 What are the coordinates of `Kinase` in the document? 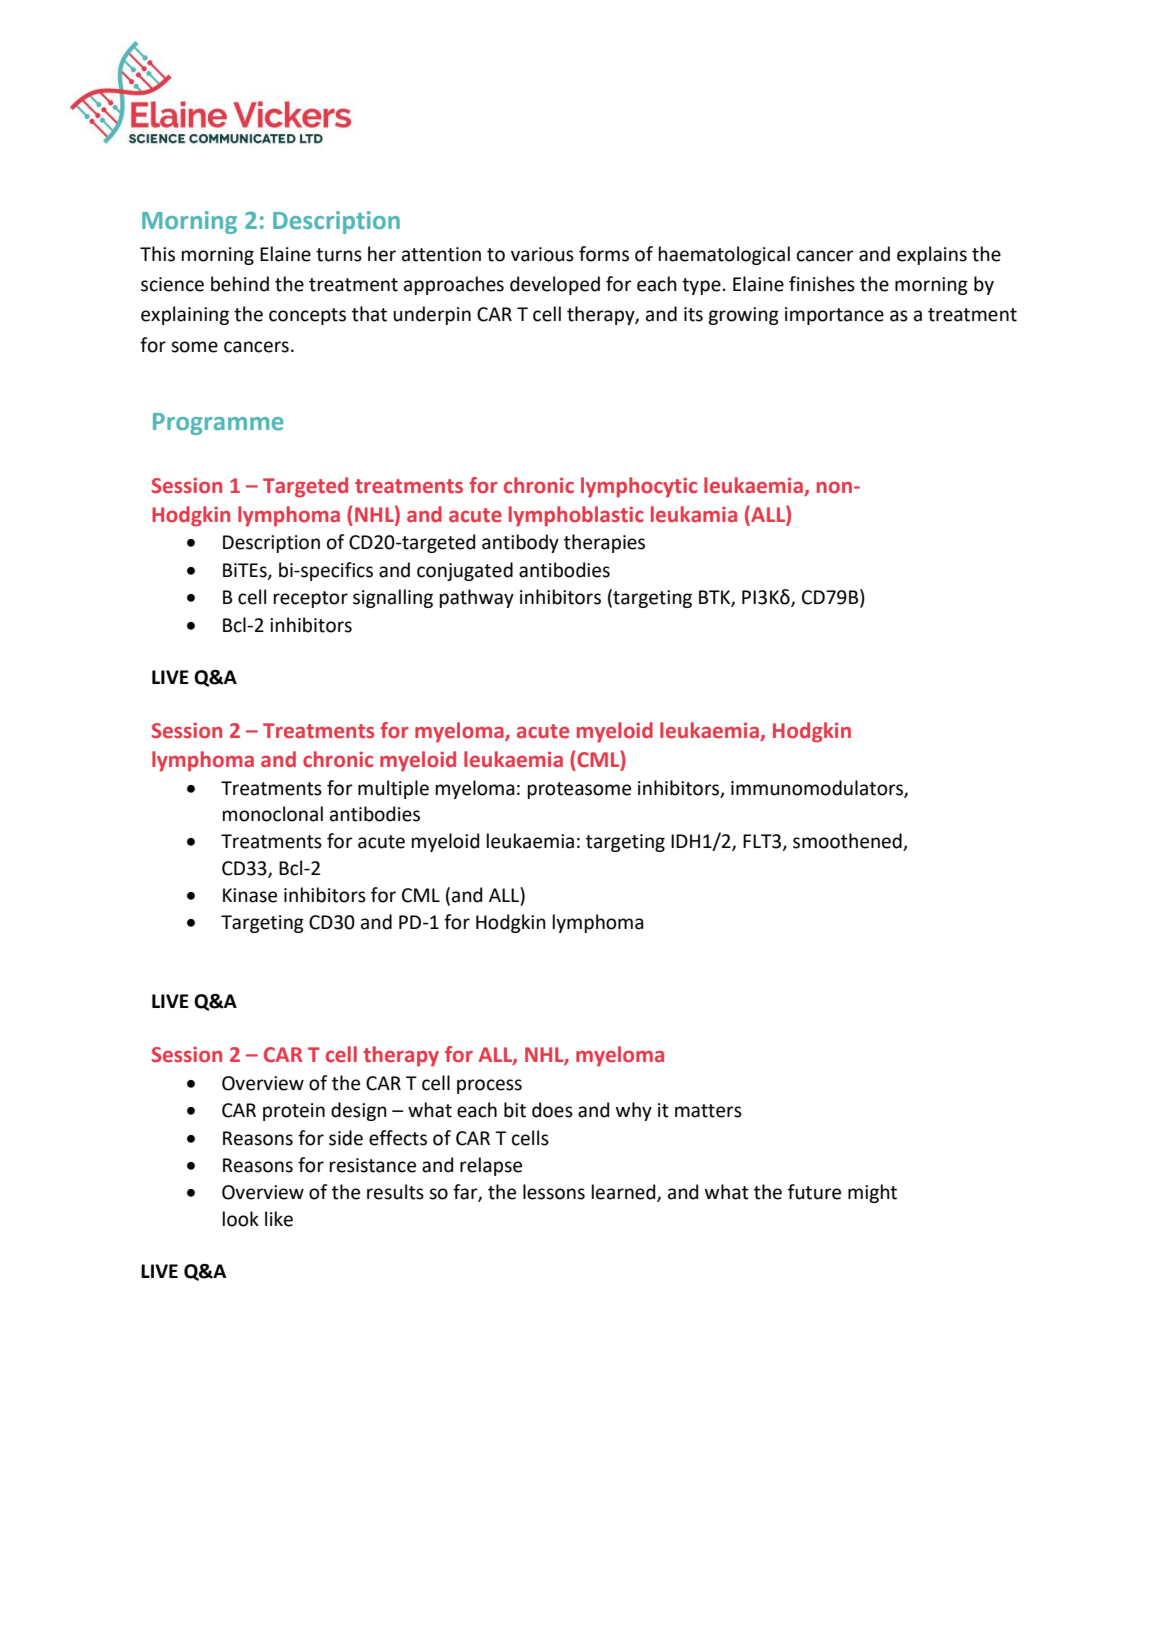 It's located at (250, 895).
